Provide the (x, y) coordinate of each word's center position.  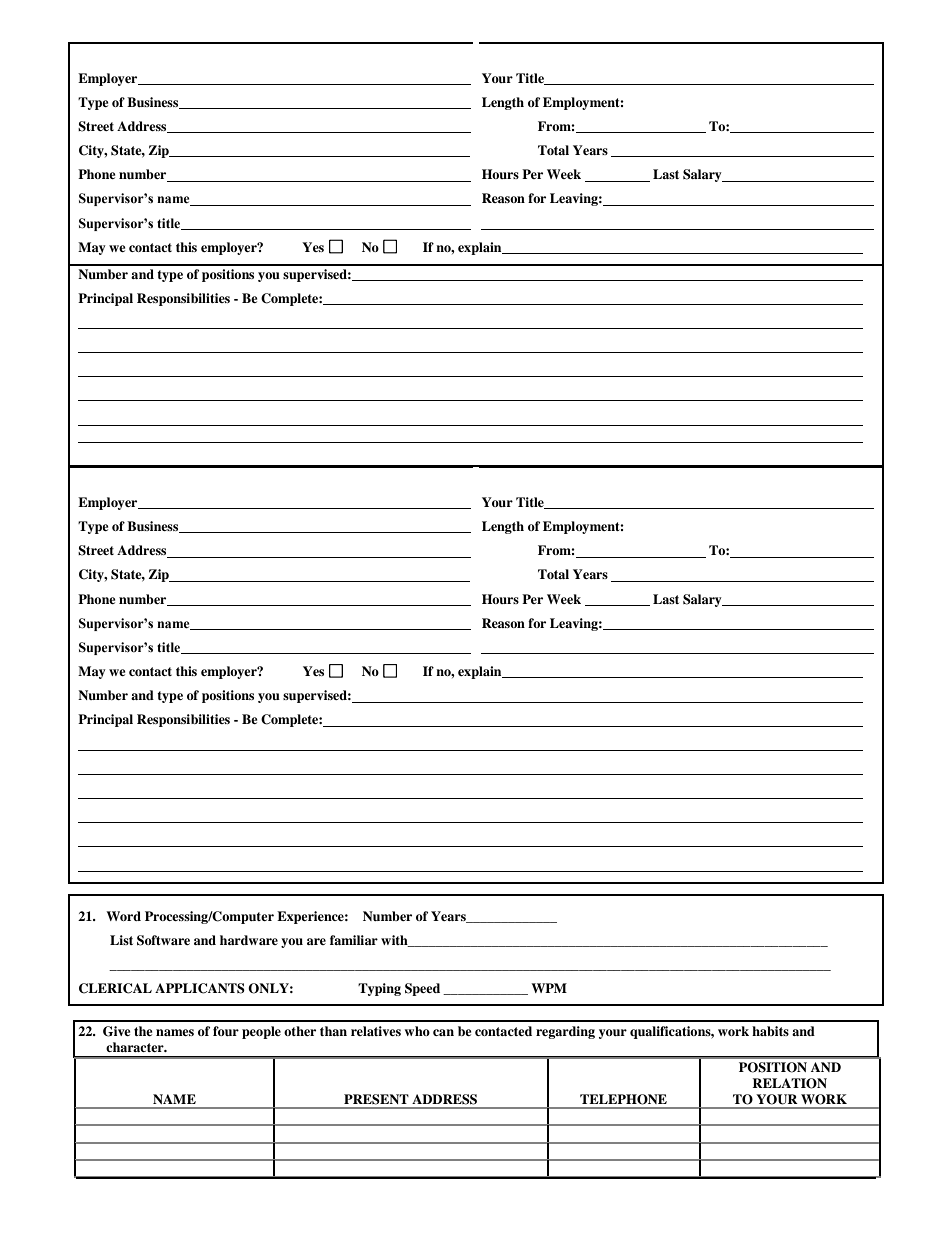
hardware (249, 940)
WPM (549, 988)
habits (770, 1031)
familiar (354, 940)
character (136, 1047)
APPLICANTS (200, 988)
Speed (422, 989)
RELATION (789, 1083)
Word (123, 916)
